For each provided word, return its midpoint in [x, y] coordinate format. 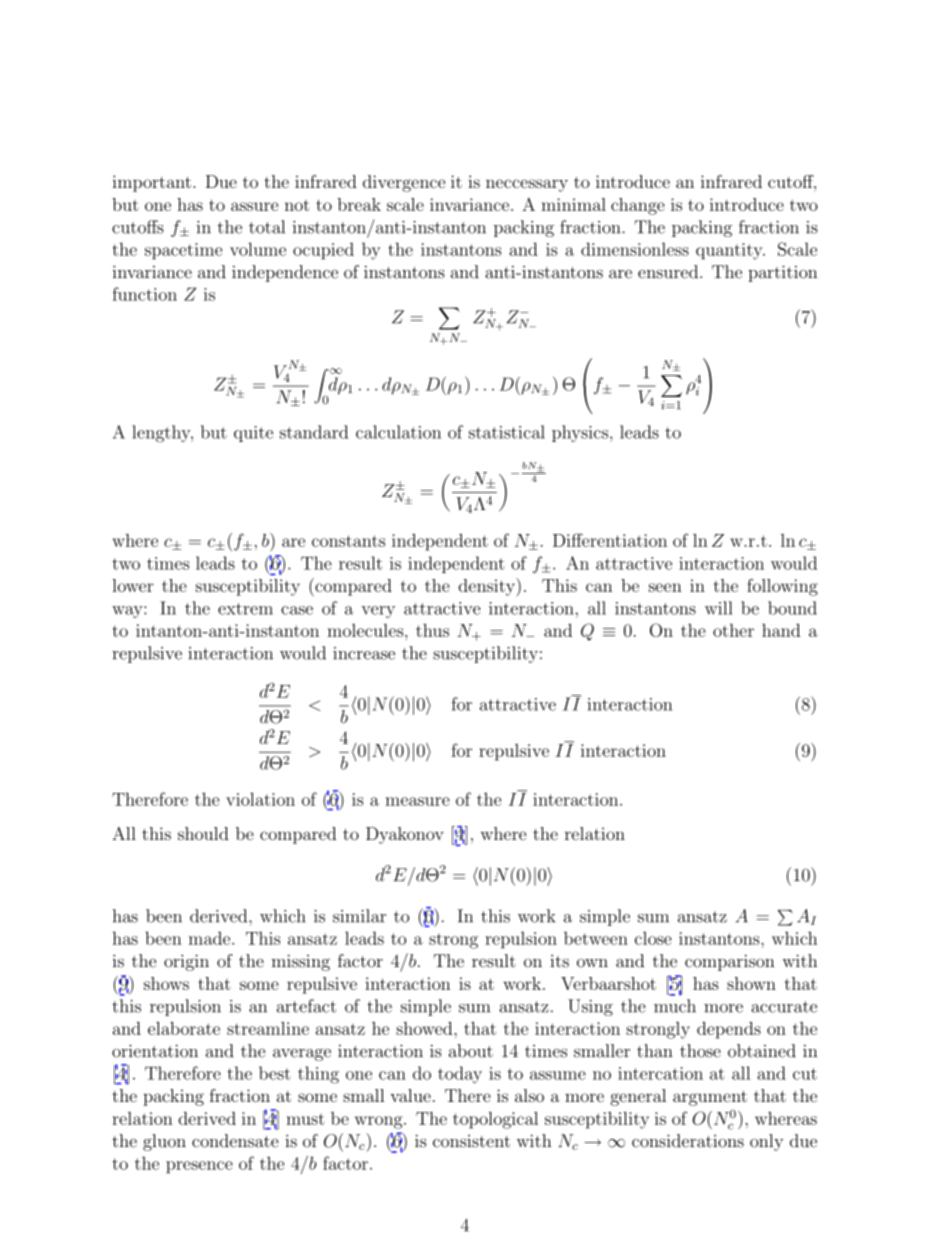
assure [254, 206]
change [638, 206]
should [203, 833]
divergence [404, 183]
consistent [471, 1141]
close [653, 938]
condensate [235, 1141]
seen [665, 587]
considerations [688, 1141]
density [488, 587]
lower [133, 585]
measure [417, 801]
